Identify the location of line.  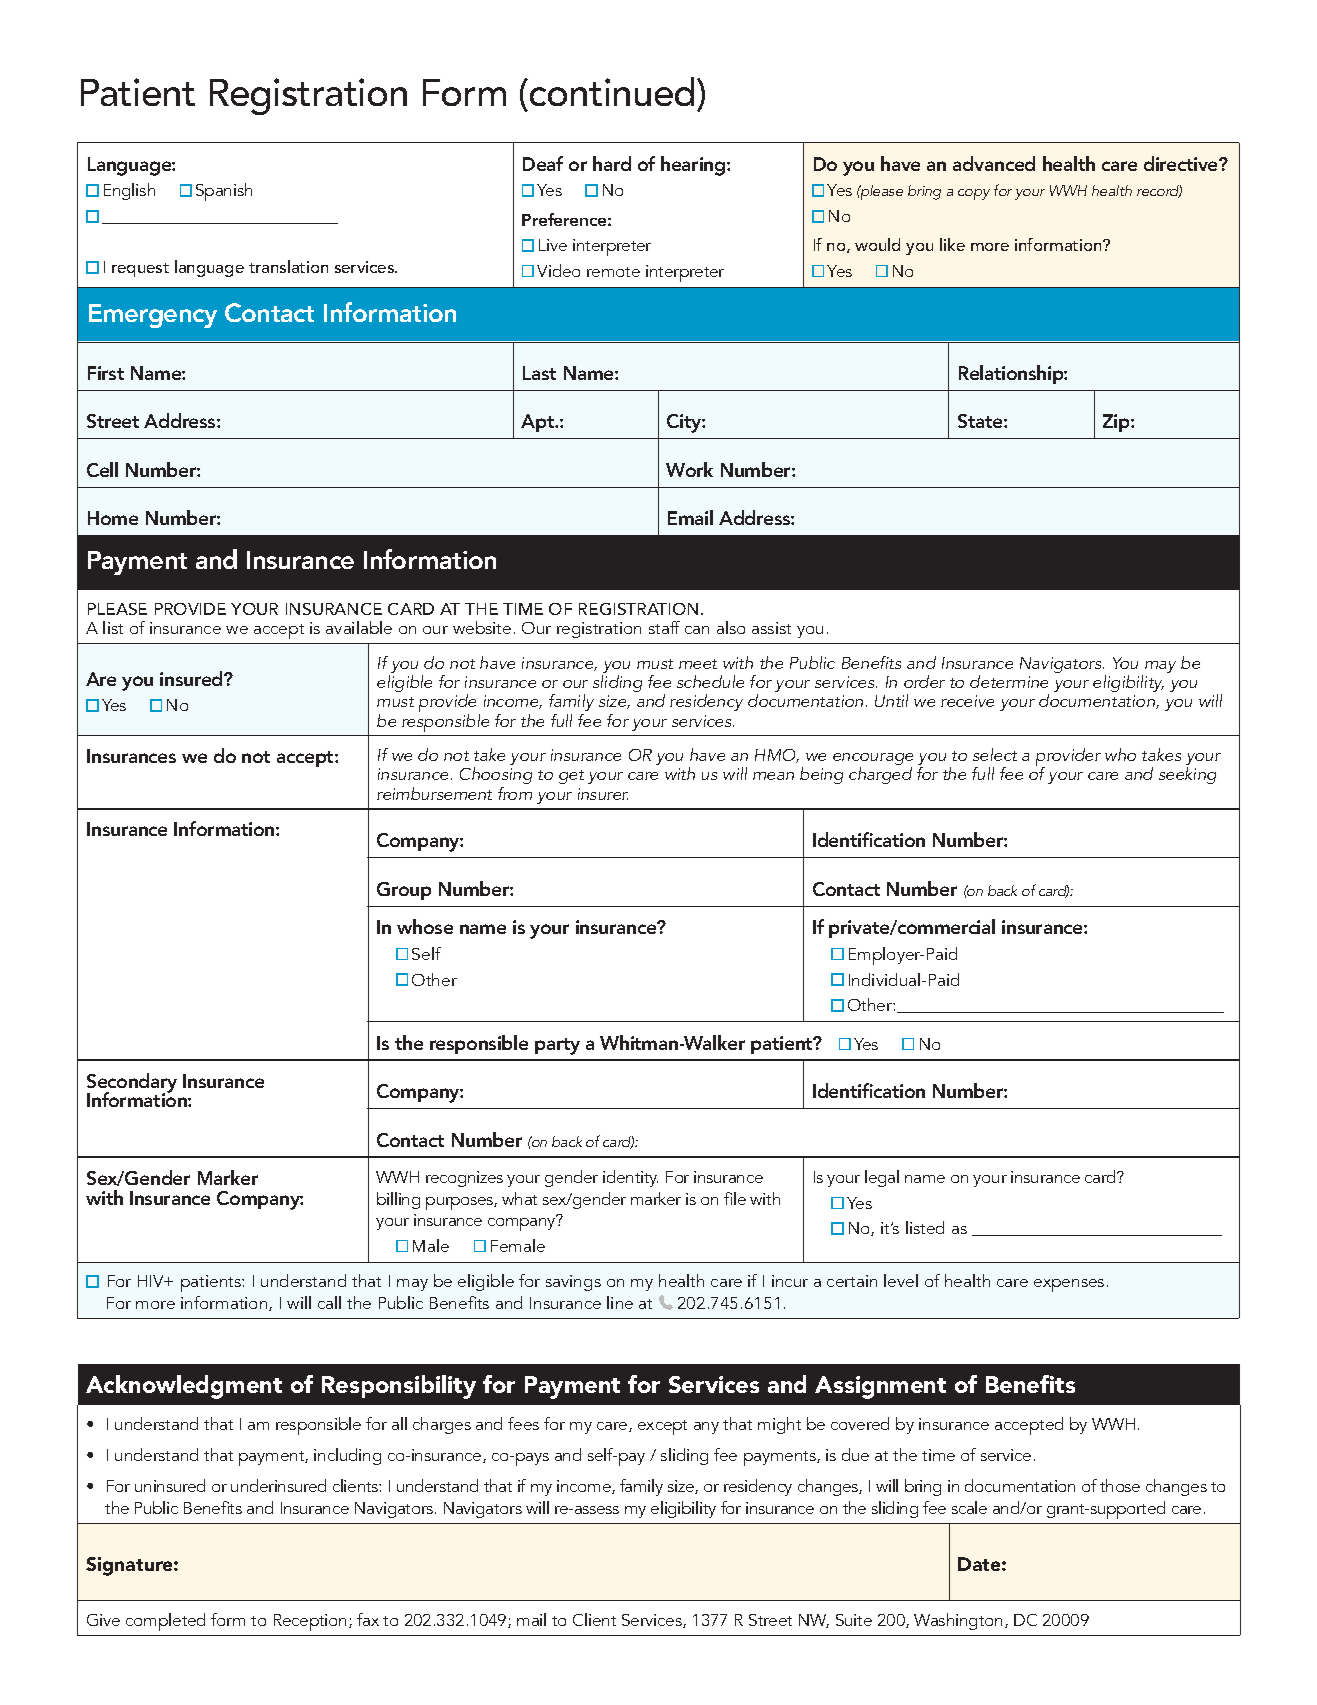
(620, 1302).
